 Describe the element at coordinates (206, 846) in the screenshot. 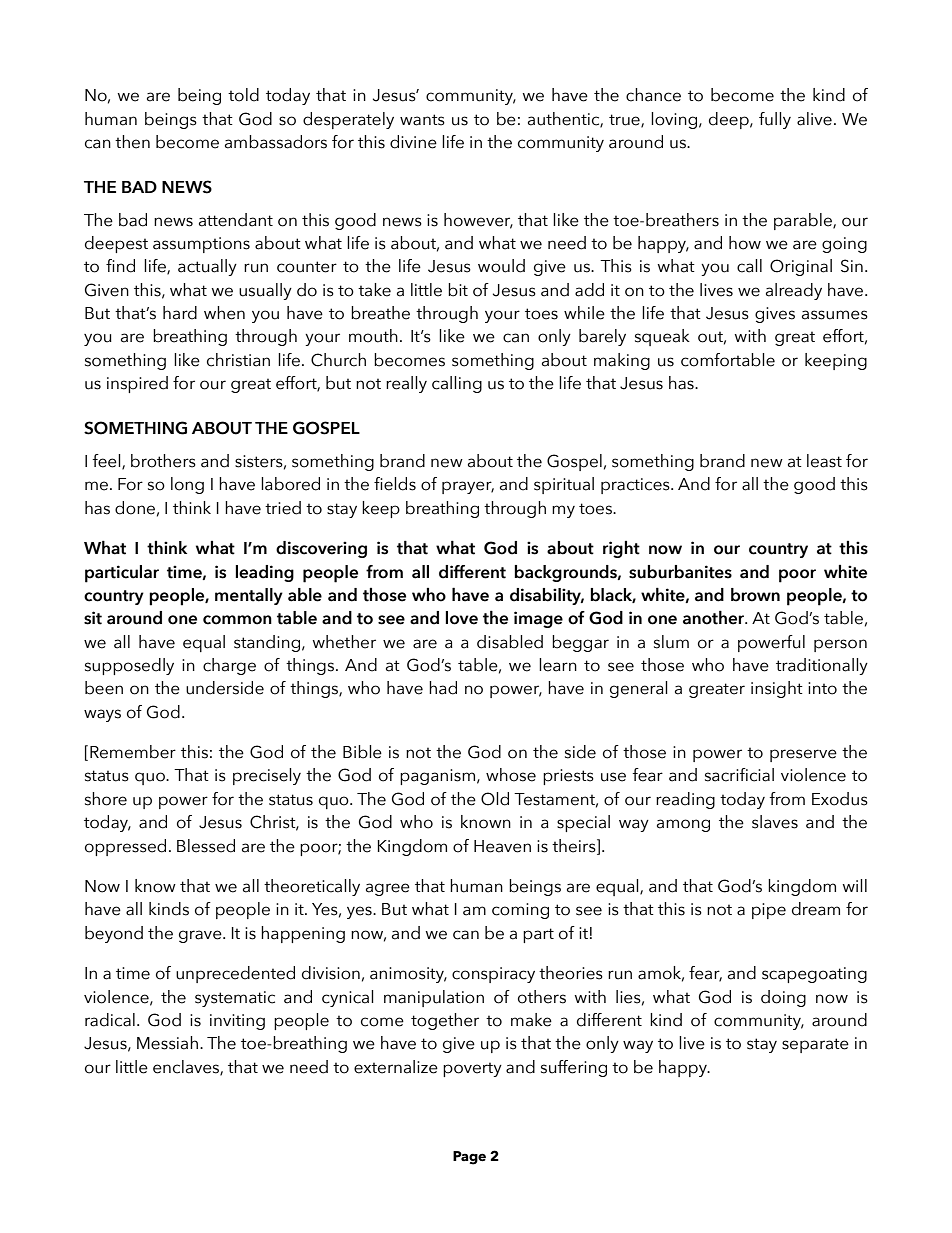

I see `Blessed` at that location.
